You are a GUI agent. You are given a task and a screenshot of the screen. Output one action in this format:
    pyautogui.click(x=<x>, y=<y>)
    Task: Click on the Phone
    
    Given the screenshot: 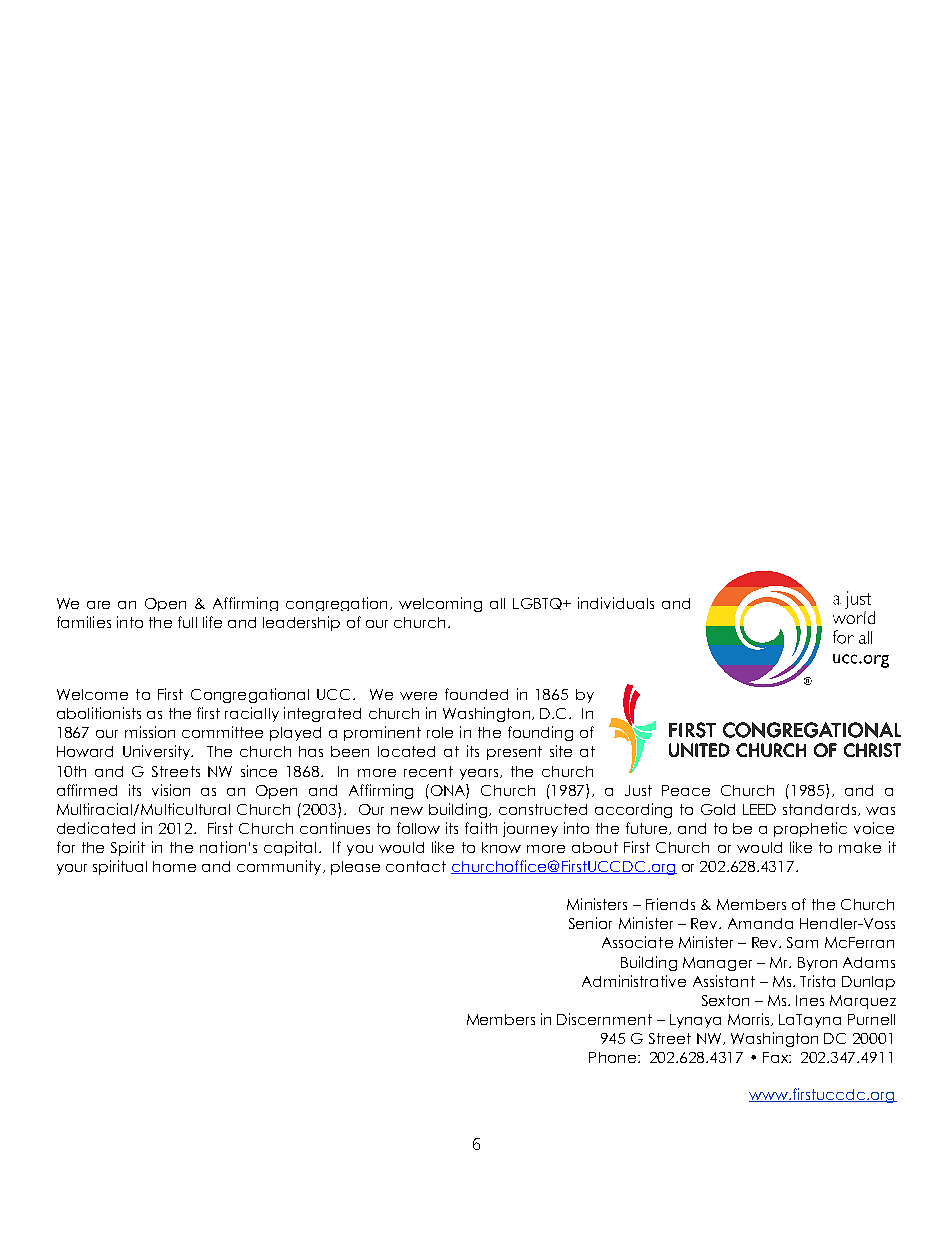 What is the action you would take?
    pyautogui.click(x=612, y=1057)
